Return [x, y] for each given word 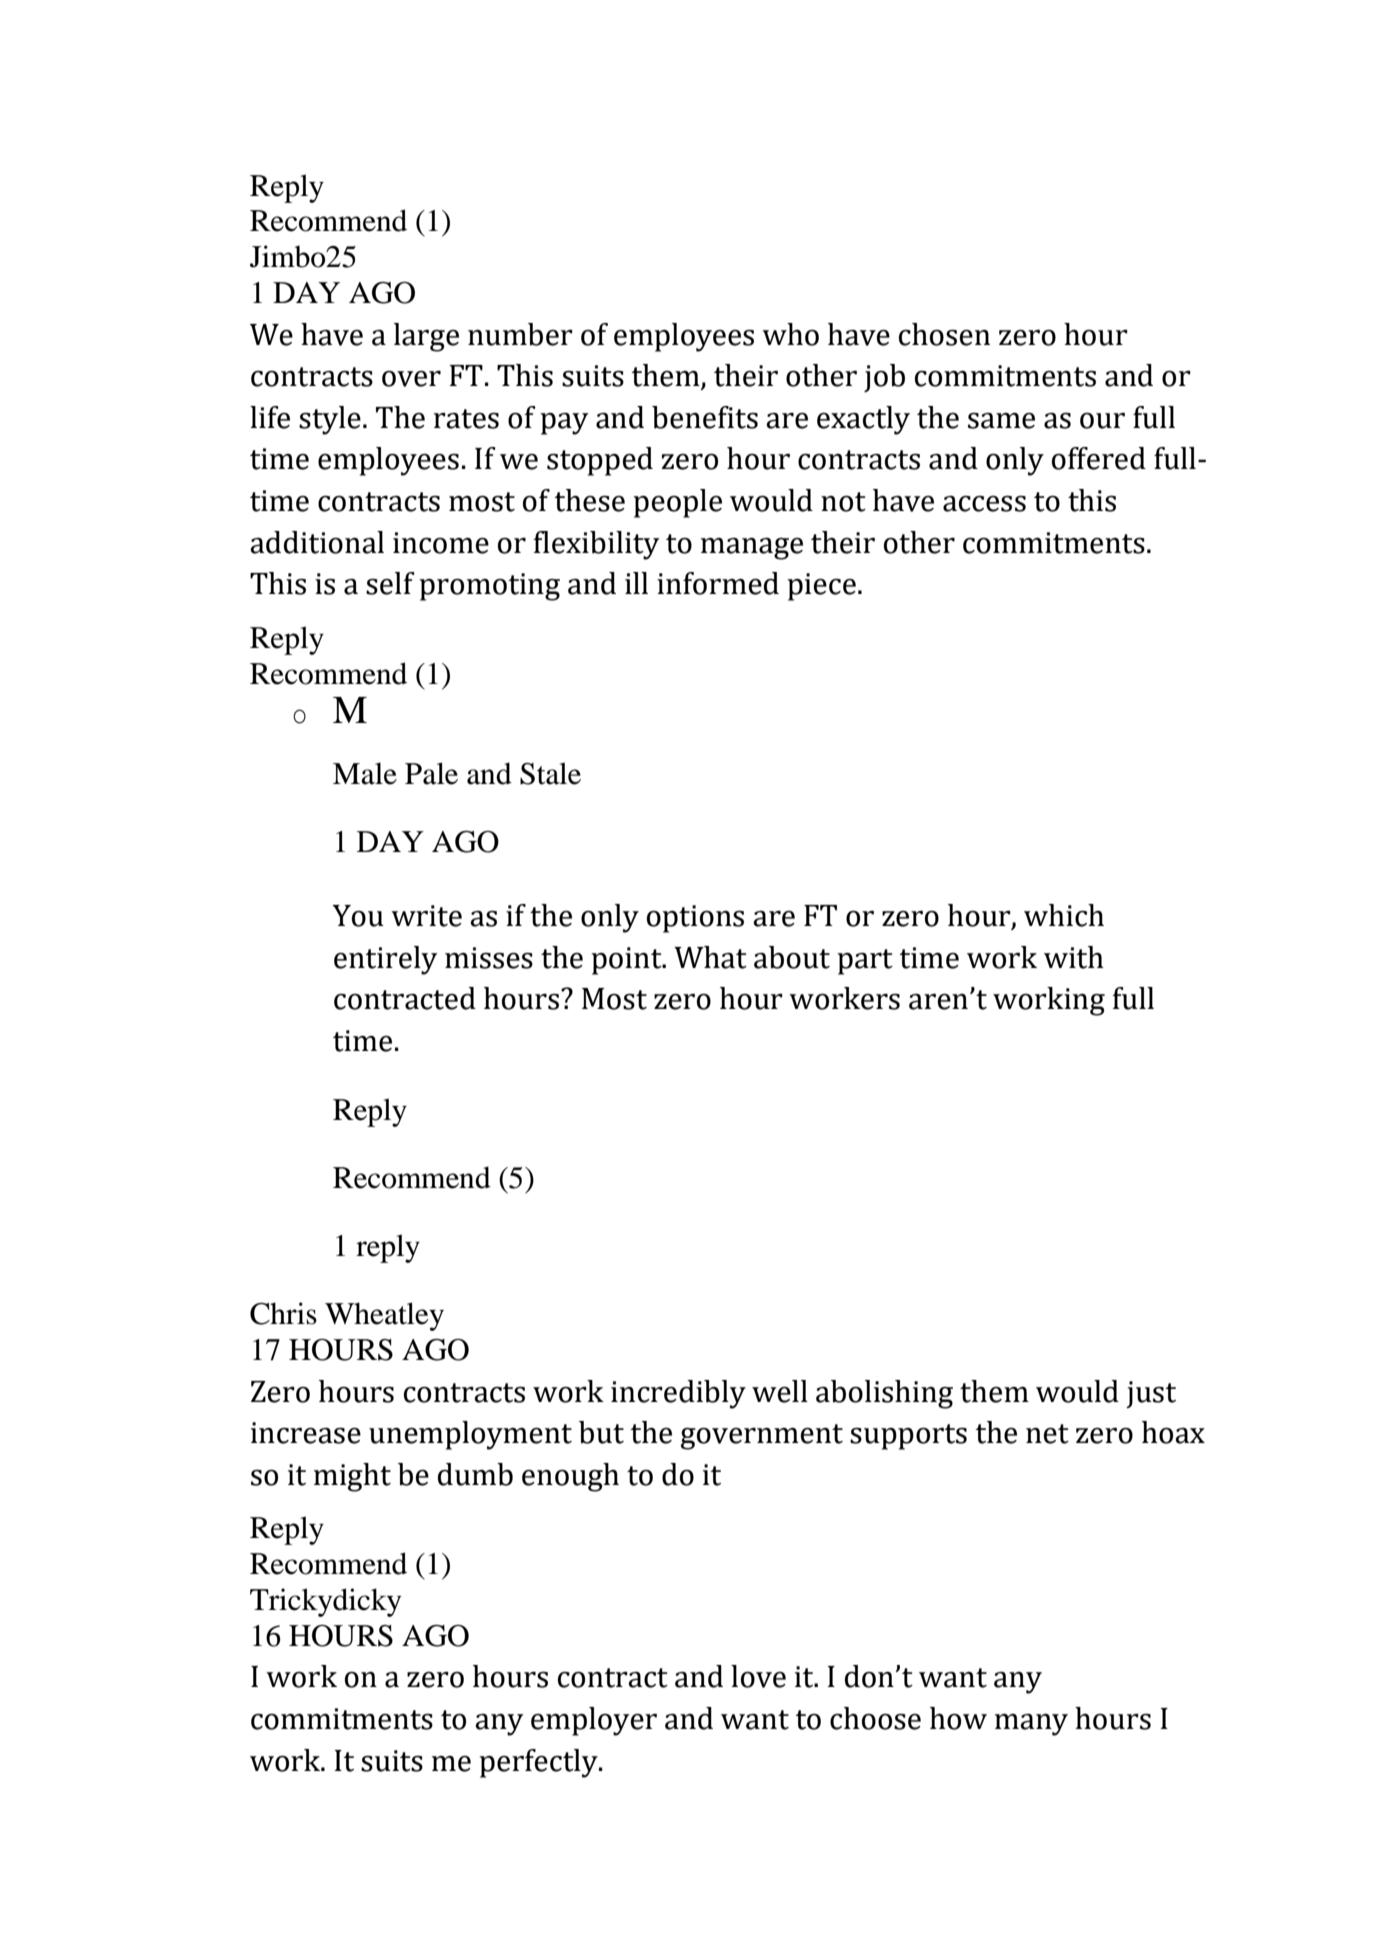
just [1151, 1395]
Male [365, 773]
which [1064, 915]
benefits [705, 417]
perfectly [539, 1763]
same [1001, 421]
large [426, 337]
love [758, 1676]
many [1031, 1725]
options [695, 919]
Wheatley [384, 1316]
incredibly [678, 1394]
